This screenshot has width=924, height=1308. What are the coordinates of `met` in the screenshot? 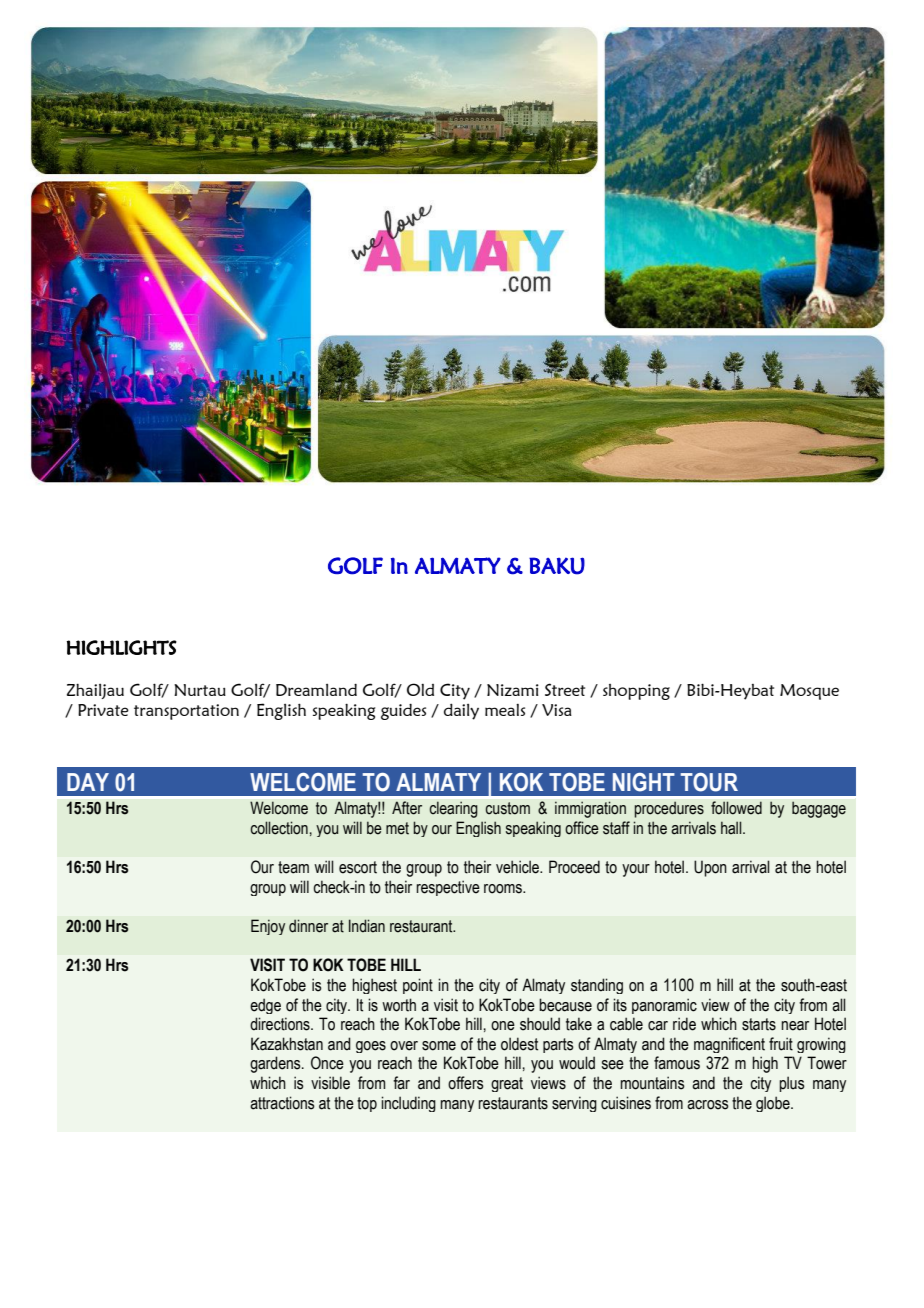 It's located at (397, 828).
